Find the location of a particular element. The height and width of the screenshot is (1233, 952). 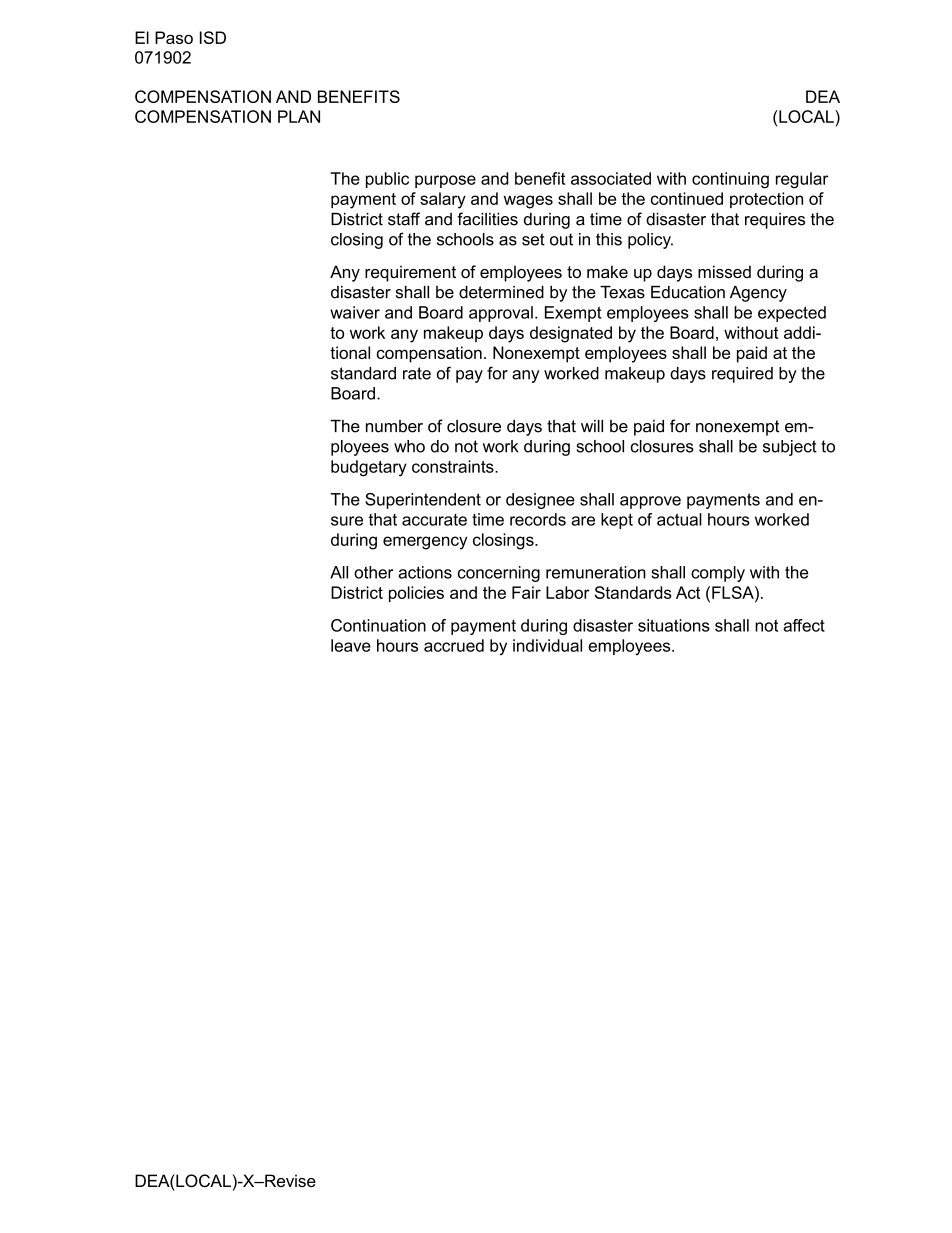

PLAN is located at coordinates (299, 116).
